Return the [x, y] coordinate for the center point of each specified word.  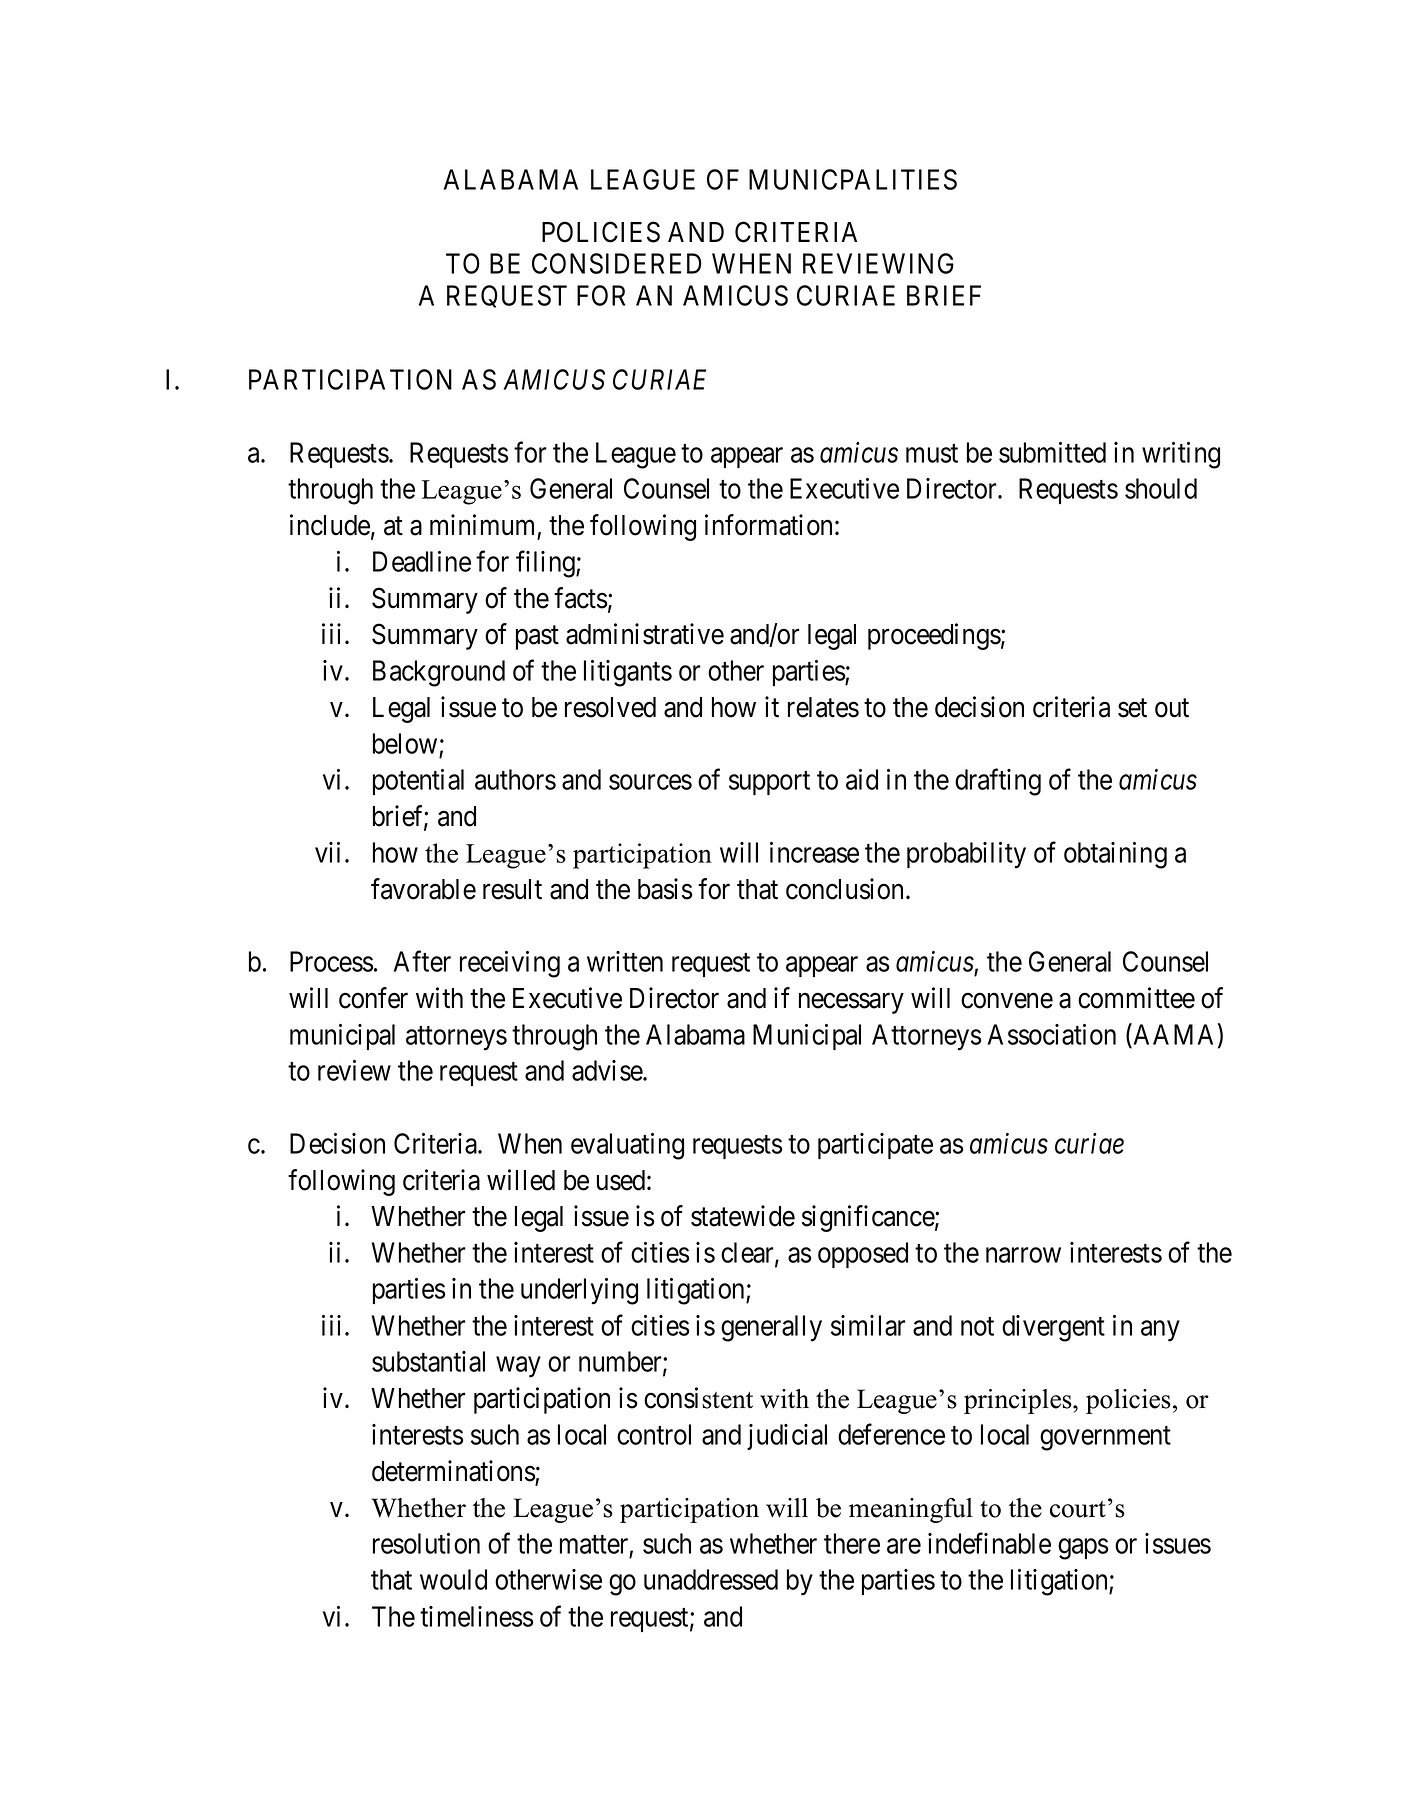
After [422, 961]
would [453, 1579]
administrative [645, 634]
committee [1136, 998]
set [1132, 708]
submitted [1052, 452]
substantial [428, 1361]
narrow [1023, 1255]
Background [439, 673]
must [932, 453]
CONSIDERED [616, 263]
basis [665, 889]
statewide [743, 1216]
